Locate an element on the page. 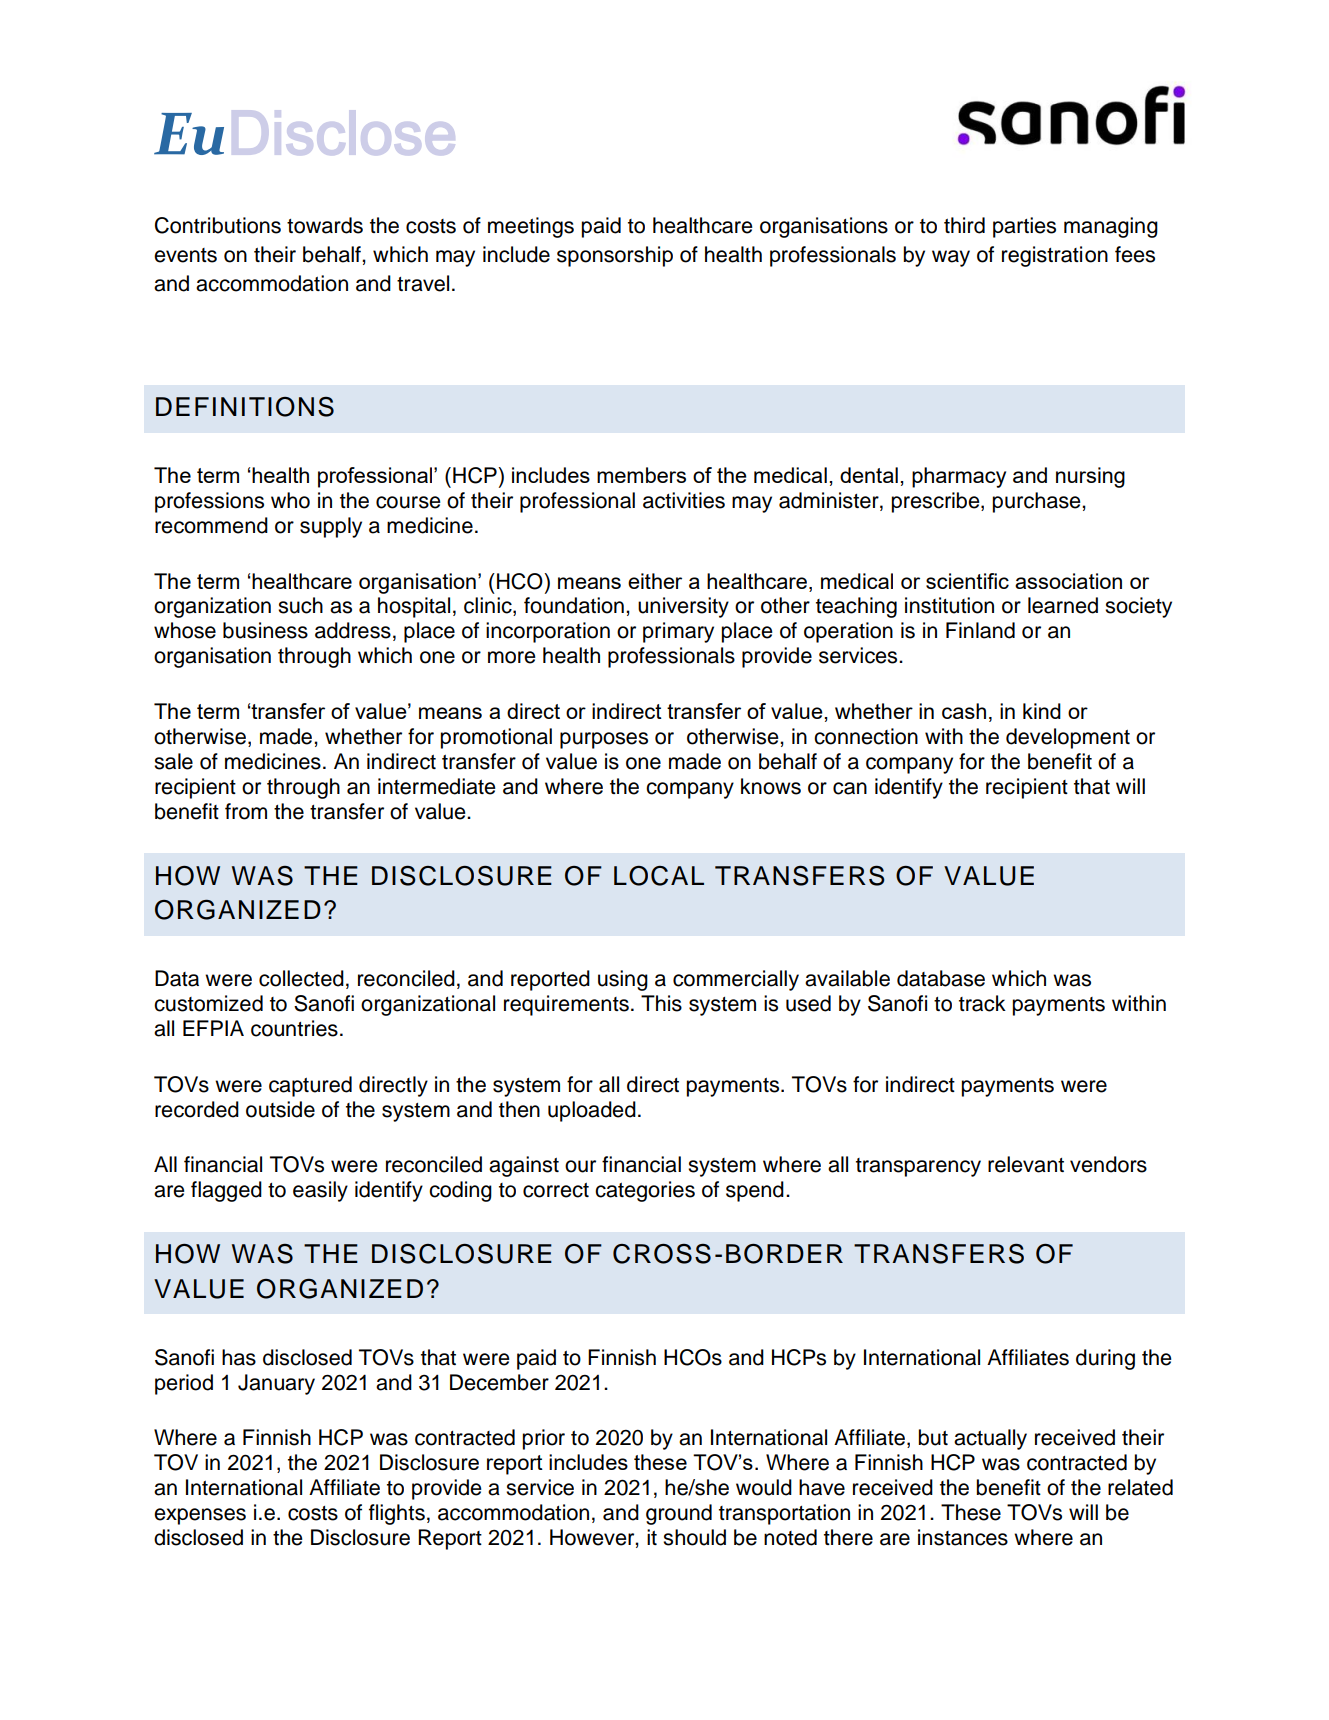  expenses is located at coordinates (200, 1516).
